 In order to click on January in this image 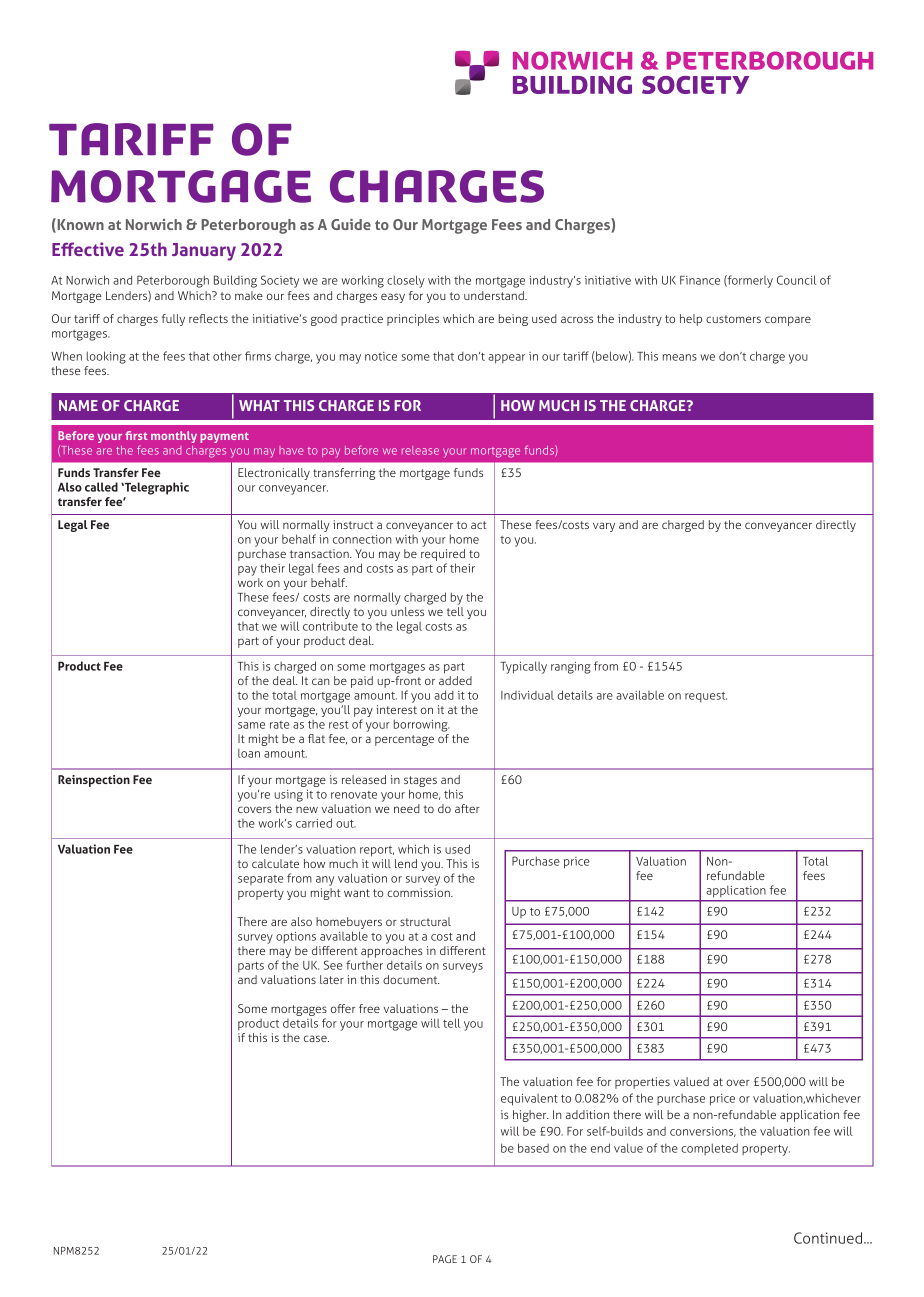, I will do `click(204, 252)`.
